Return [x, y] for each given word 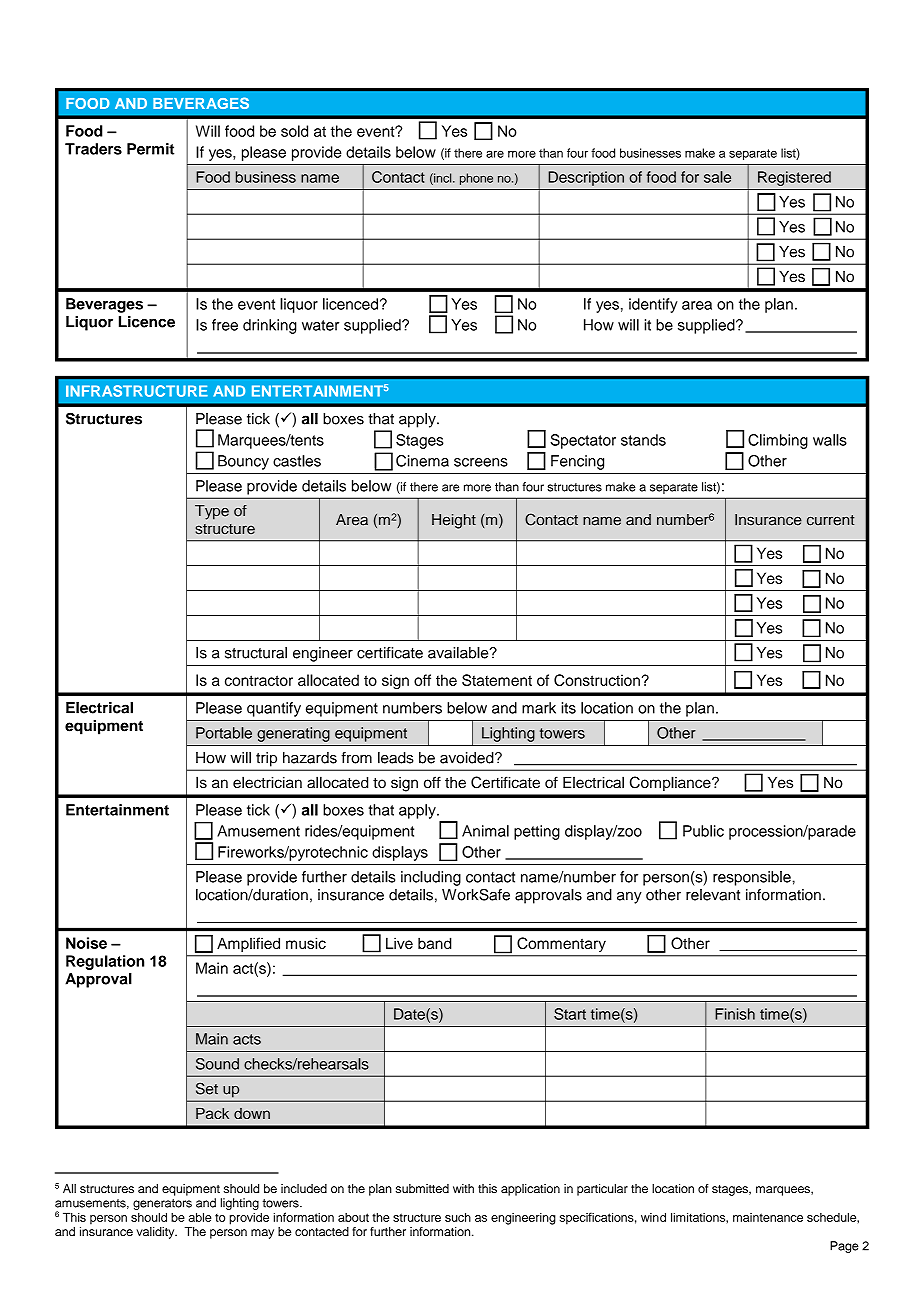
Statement [497, 680]
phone [476, 179]
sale [717, 177]
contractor [259, 680]
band [435, 943]
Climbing [778, 441]
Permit [150, 149]
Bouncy [243, 462]
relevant [713, 895]
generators [162, 1204]
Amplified [248, 944]
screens [481, 462]
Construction [597, 680]
